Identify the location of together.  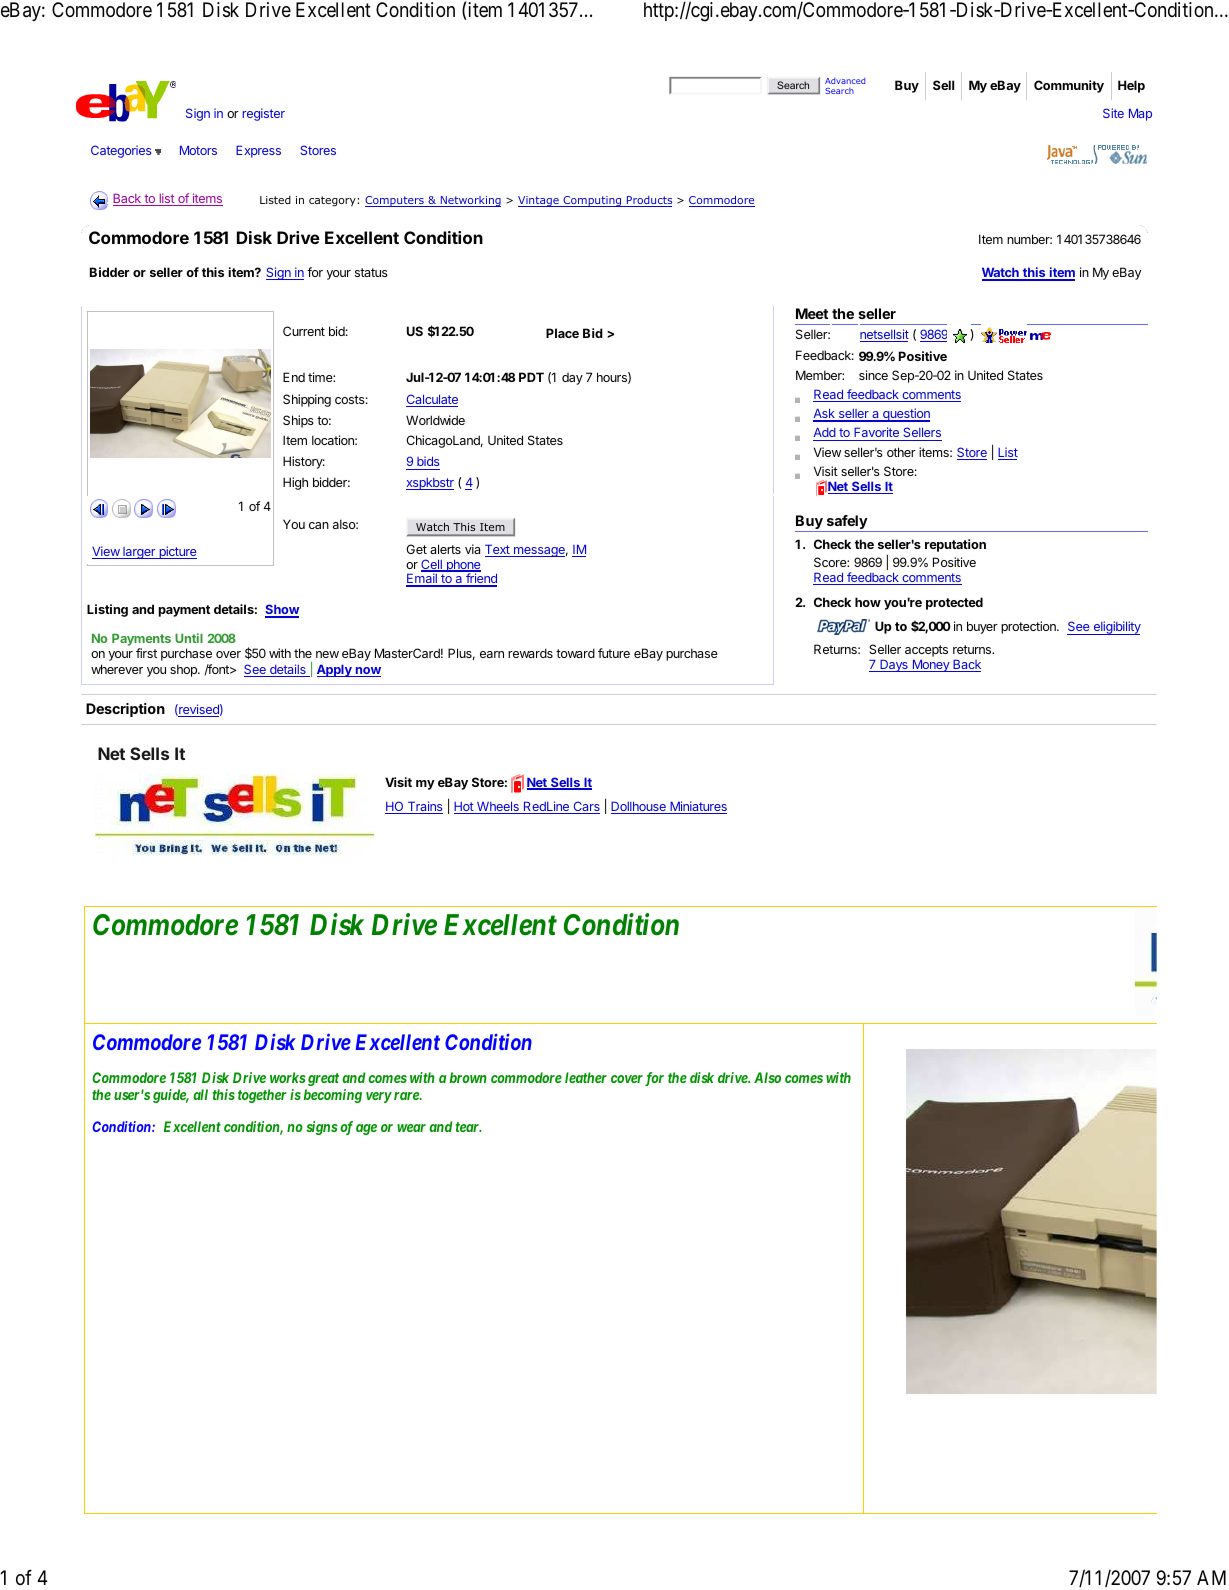
(262, 1096).
